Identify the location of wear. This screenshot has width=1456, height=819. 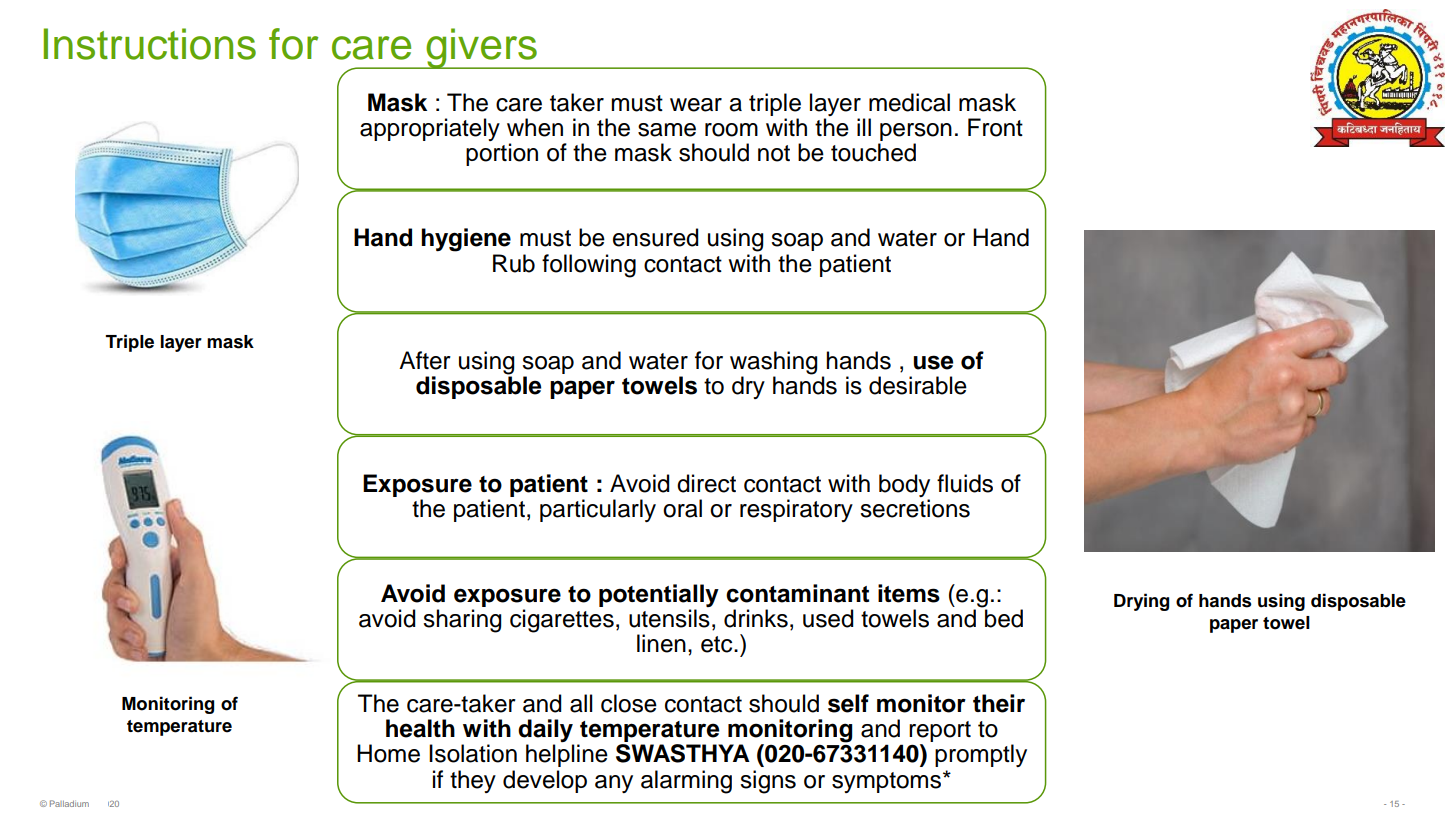
(696, 105).
